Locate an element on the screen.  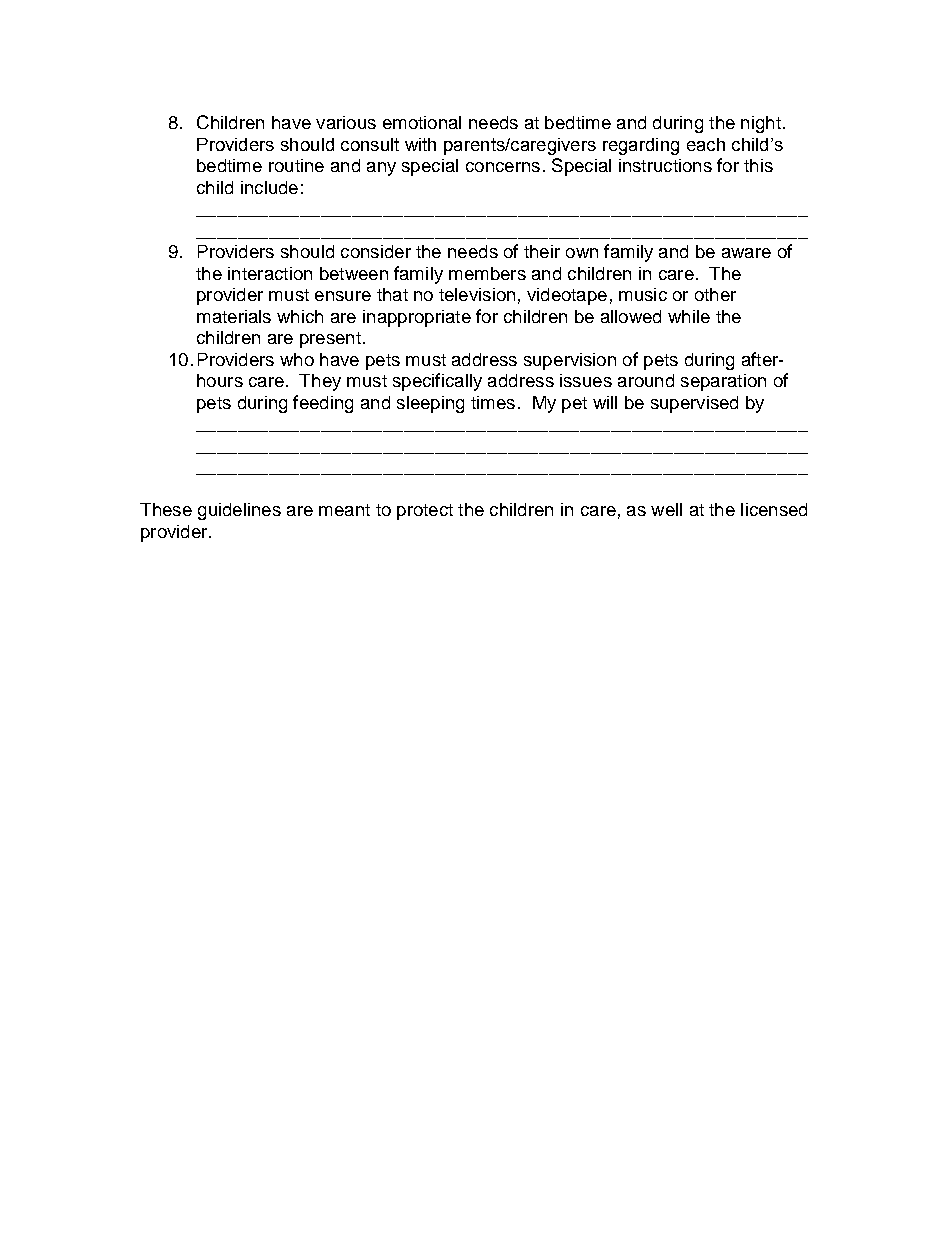
inappropriate is located at coordinates (417, 318).
